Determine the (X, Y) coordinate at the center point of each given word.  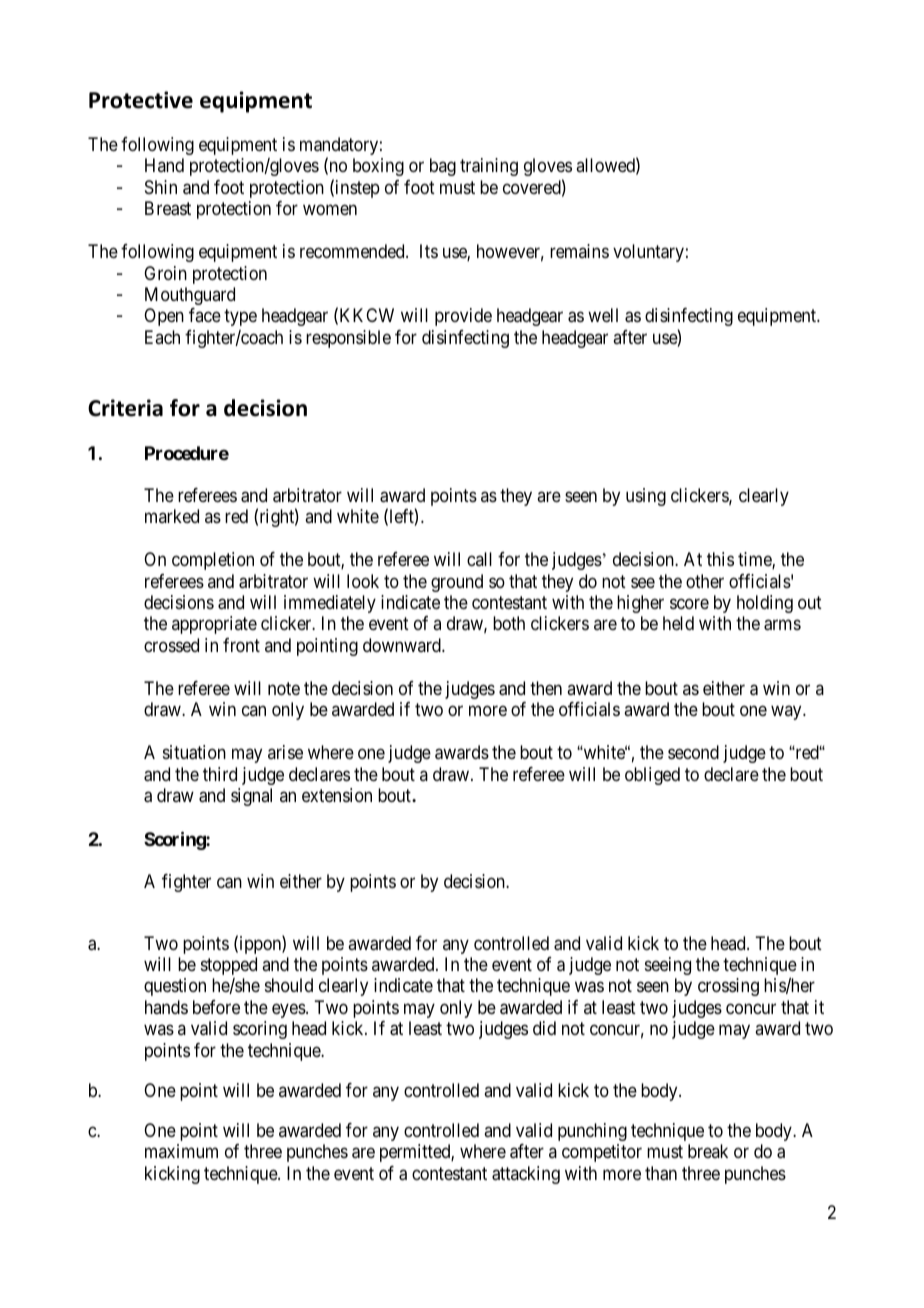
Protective (141, 100)
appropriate (214, 625)
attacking (526, 1175)
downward (403, 645)
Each (162, 337)
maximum (181, 1151)
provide (463, 317)
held (678, 623)
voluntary (648, 253)
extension (337, 795)
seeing (668, 966)
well (603, 315)
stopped (229, 966)
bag (443, 167)
